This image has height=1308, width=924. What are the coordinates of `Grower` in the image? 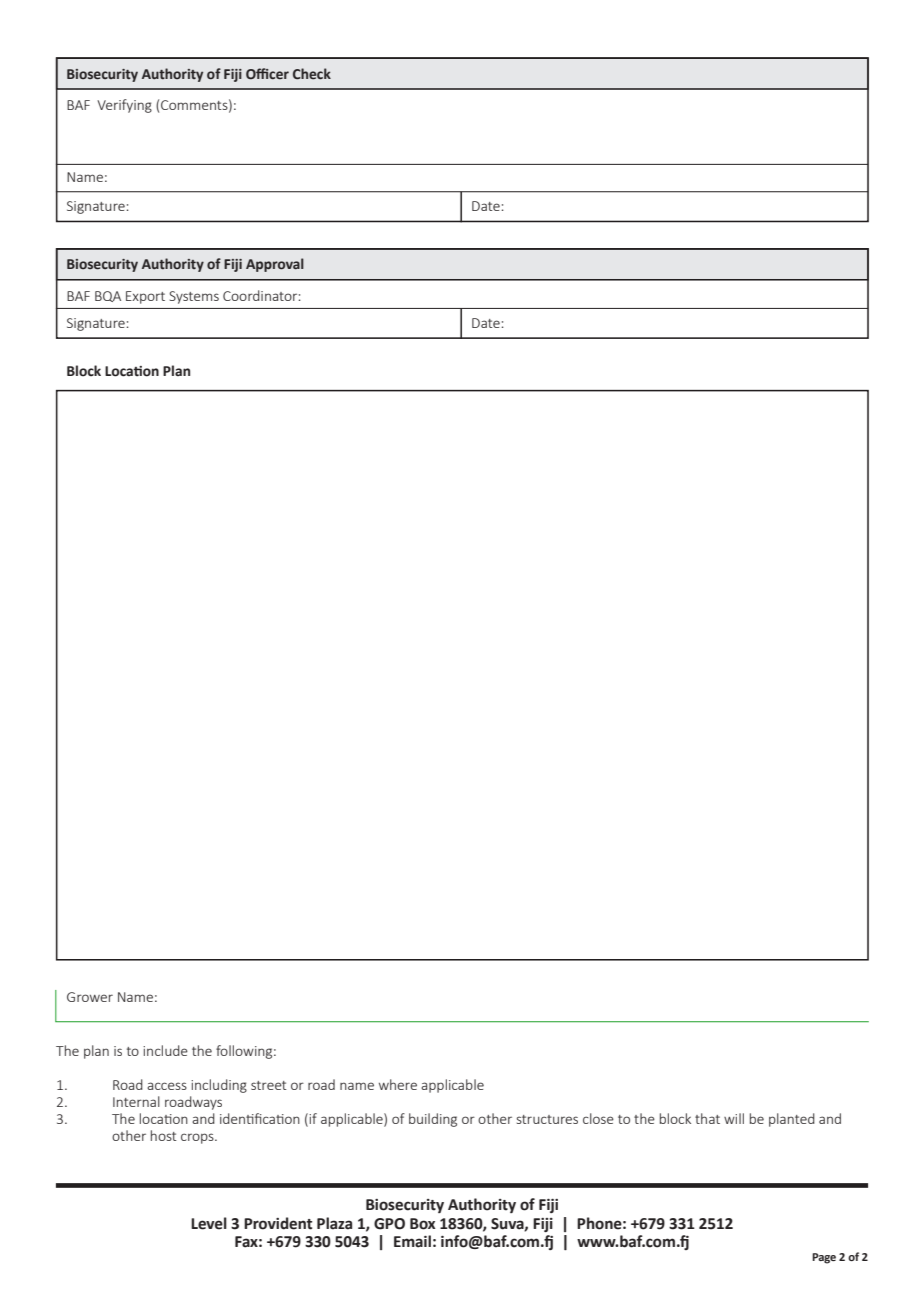 It's located at (90, 997).
